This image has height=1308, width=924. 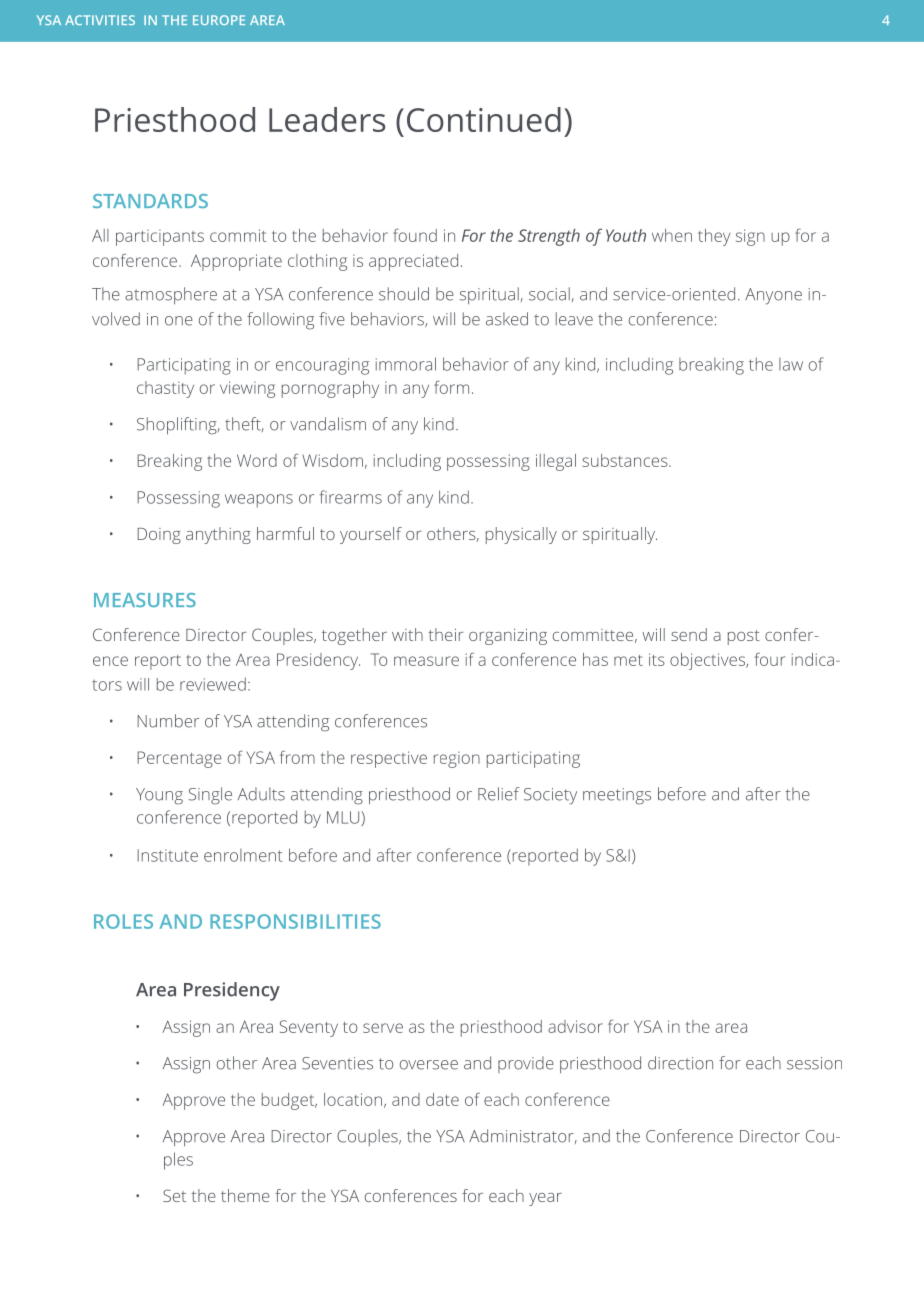 What do you see at coordinates (773, 296) in the image?
I see `Anyone` at bounding box center [773, 296].
